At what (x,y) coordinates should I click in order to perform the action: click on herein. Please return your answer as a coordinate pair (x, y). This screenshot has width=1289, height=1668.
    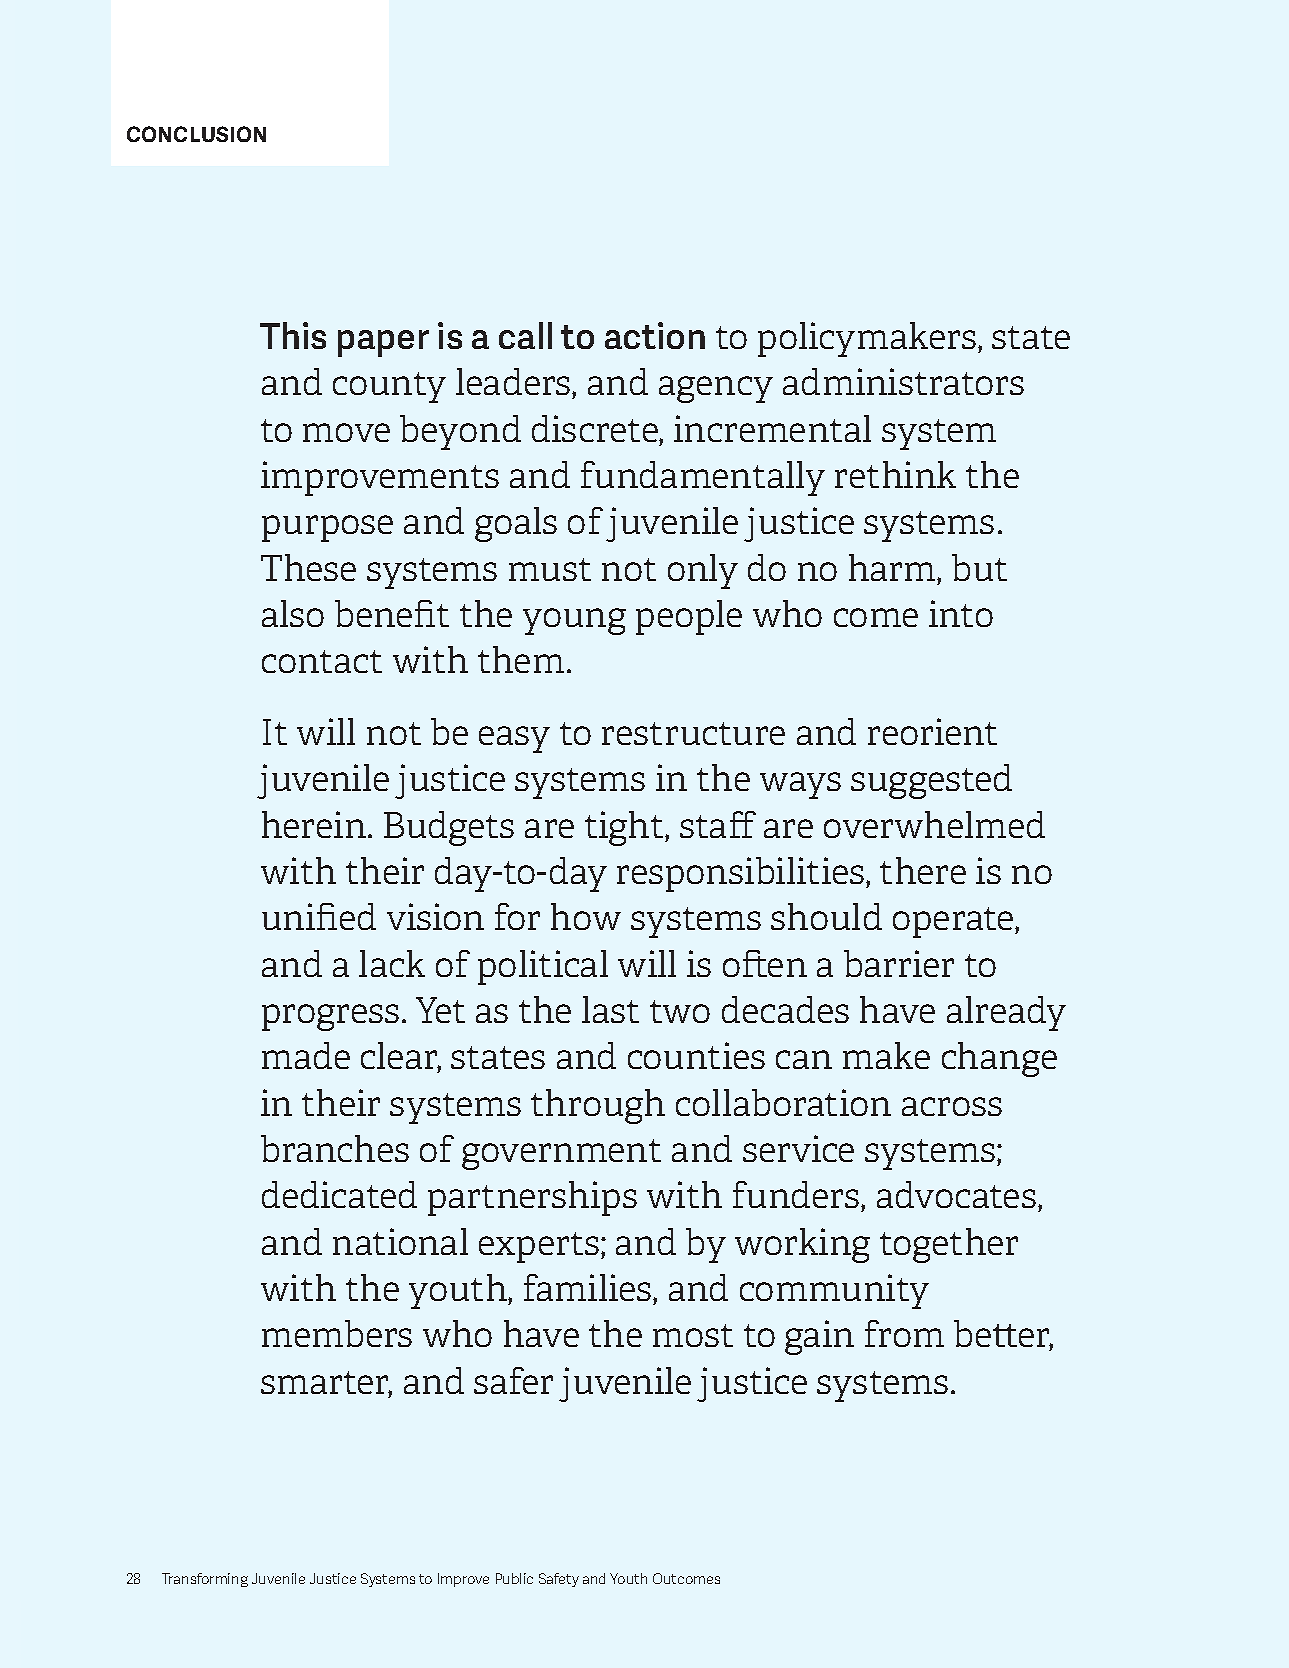
    Looking at the image, I should click on (314, 824).
